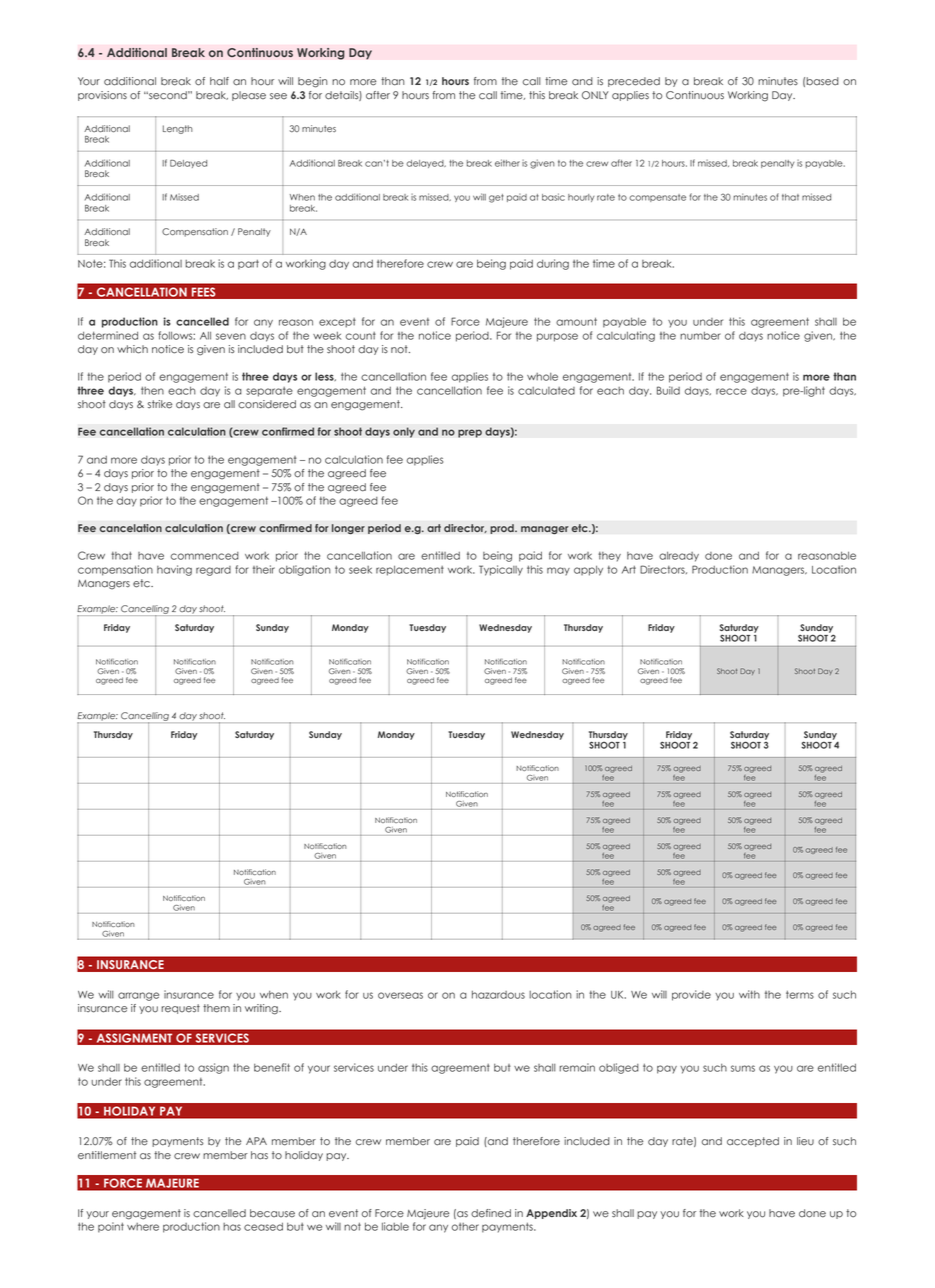 The width and height of the page is (935, 1288). Describe the element at coordinates (465, 1227) in the page. I see `other` at that location.
